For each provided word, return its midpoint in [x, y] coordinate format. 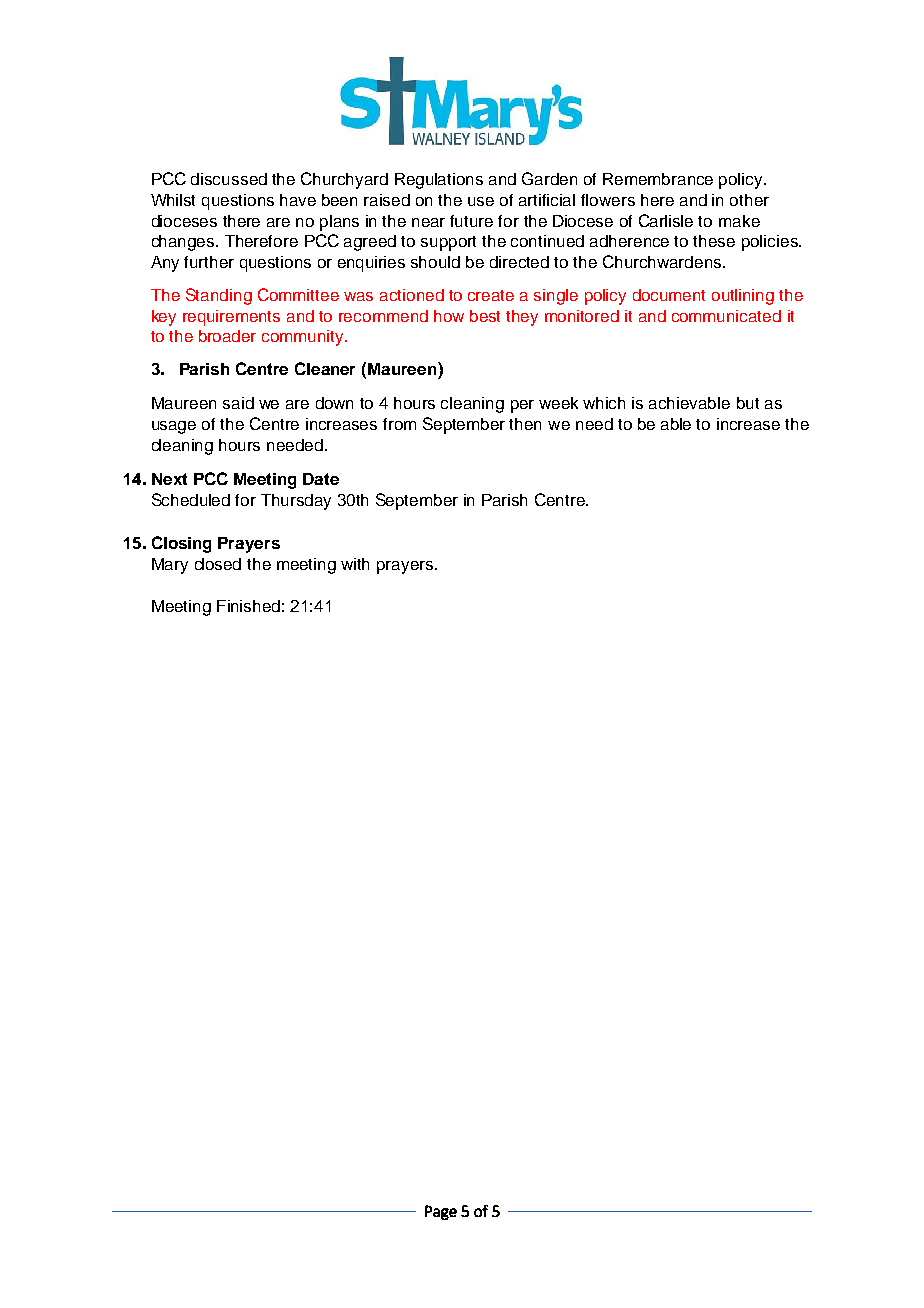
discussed [229, 179]
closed [218, 564]
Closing [181, 544]
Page [441, 1212]
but [748, 403]
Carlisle [666, 220]
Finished [248, 606]
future [471, 221]
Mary [170, 566]
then [525, 424]
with [355, 564]
